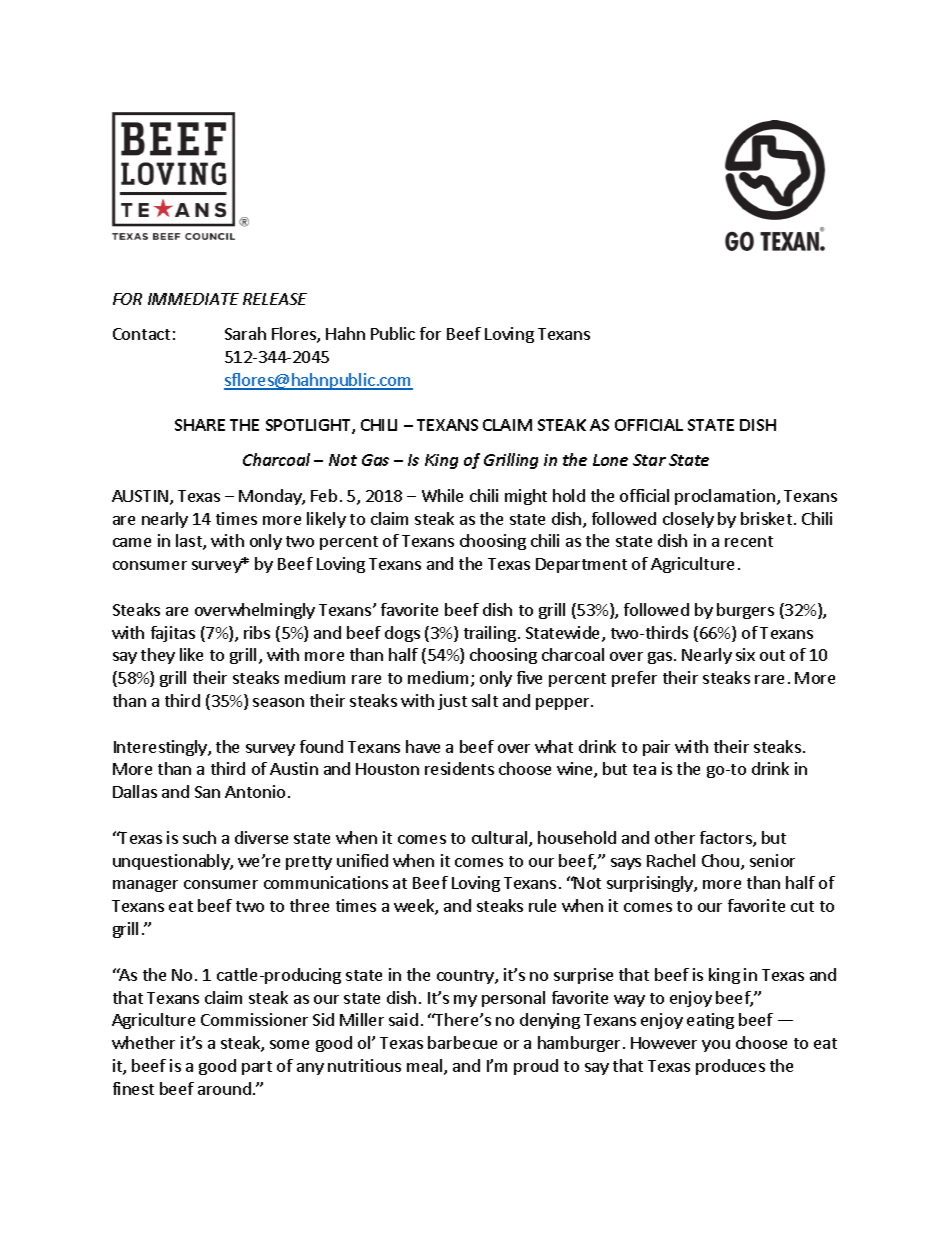  I want to click on Sarah, so click(245, 333).
